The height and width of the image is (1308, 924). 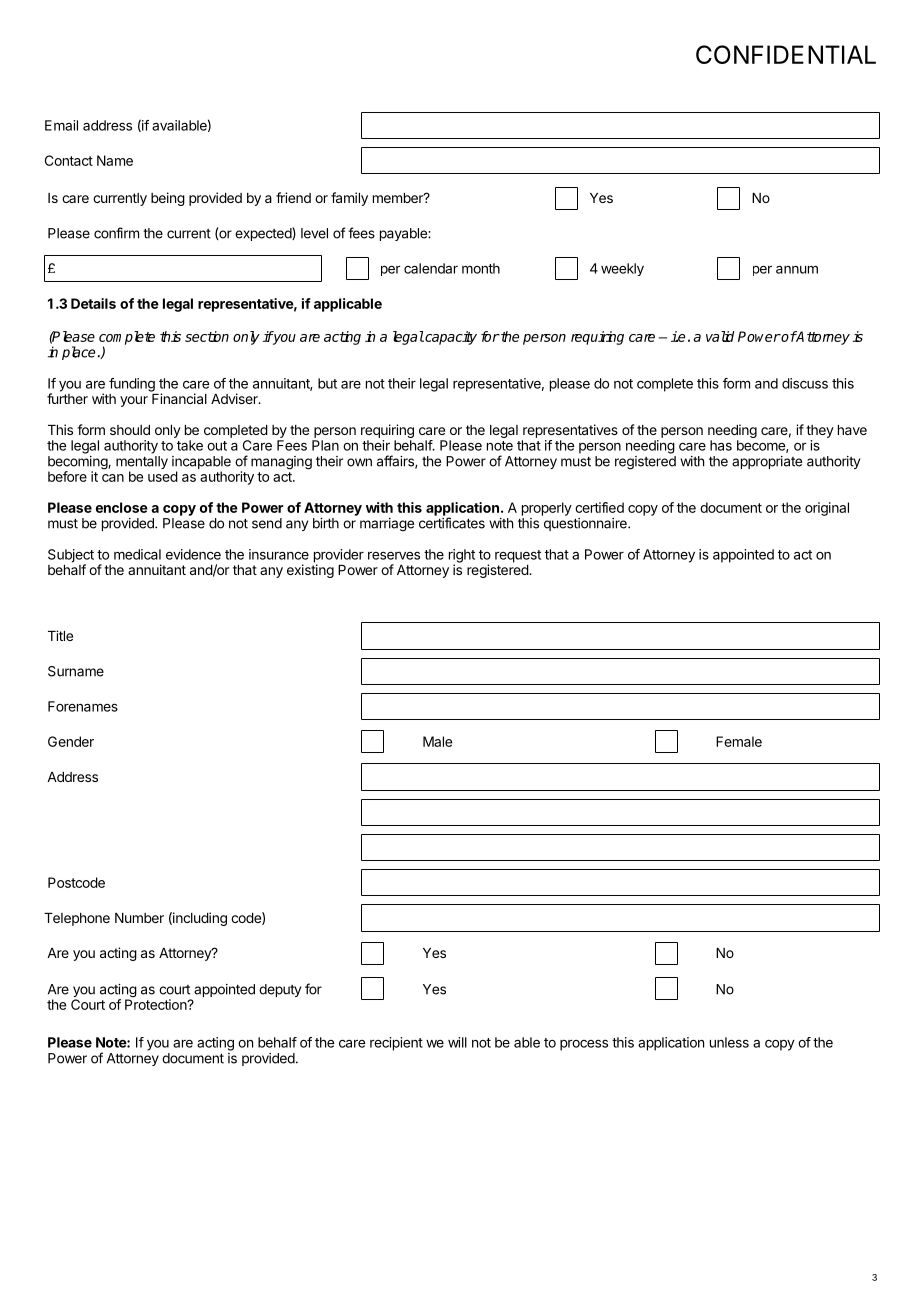 What do you see at coordinates (786, 54) in the image?
I see `CONFIDENTIAL` at bounding box center [786, 54].
